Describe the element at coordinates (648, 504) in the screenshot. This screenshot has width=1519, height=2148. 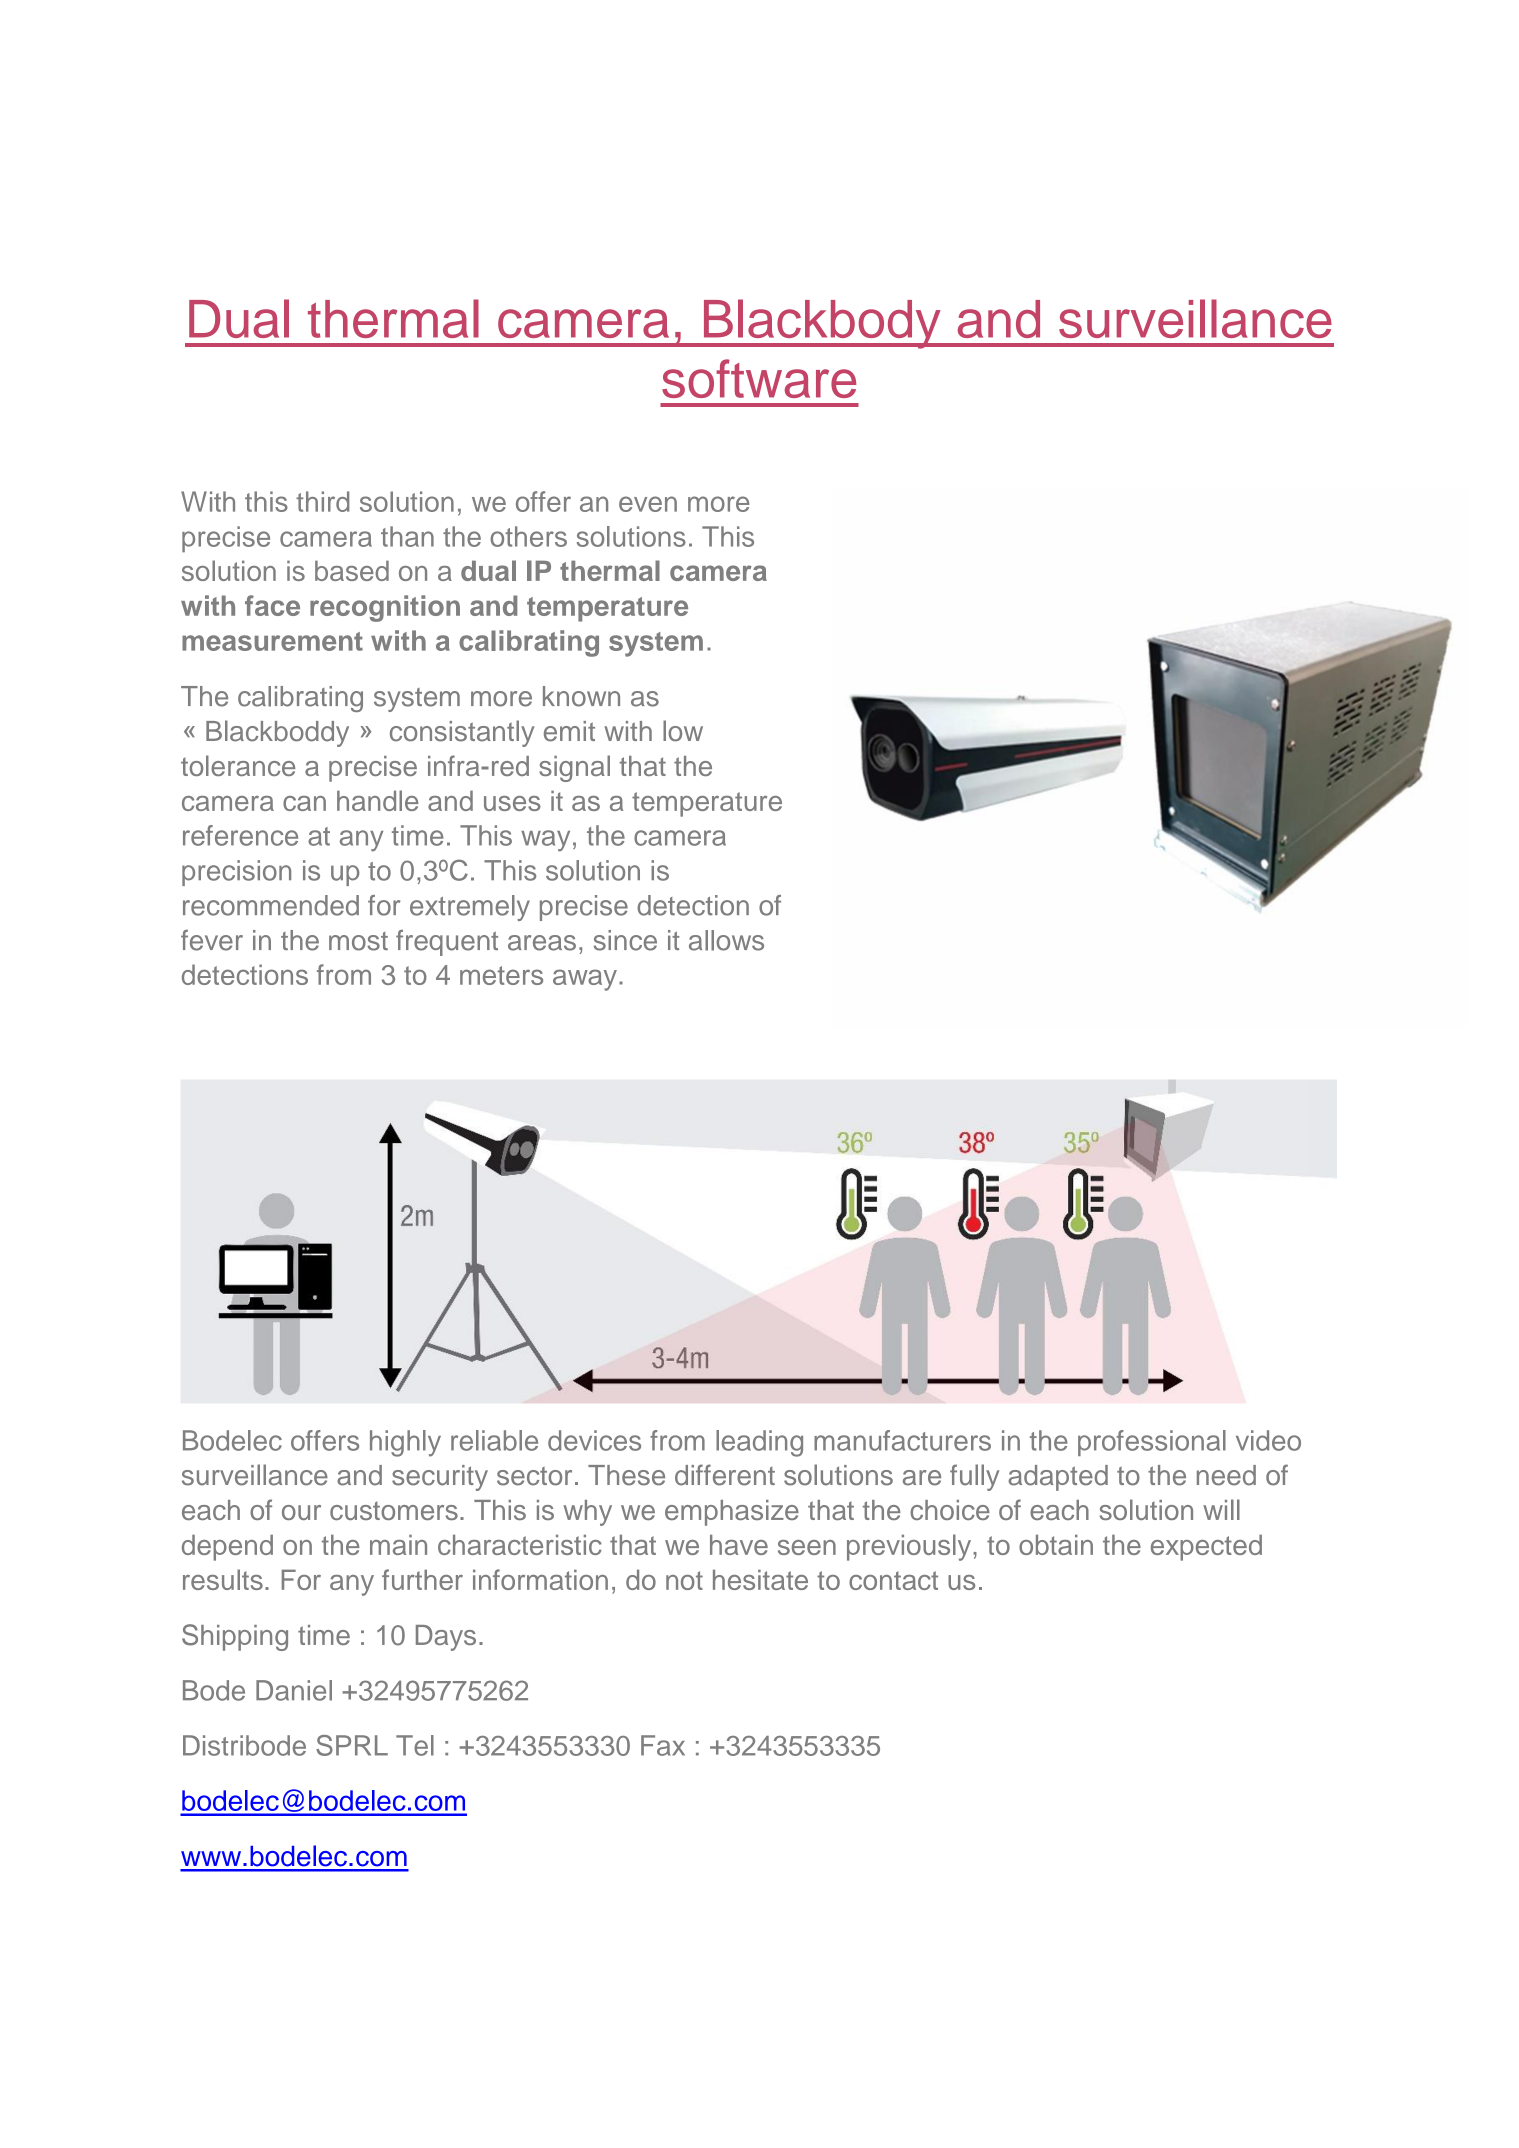
I see `even` at that location.
